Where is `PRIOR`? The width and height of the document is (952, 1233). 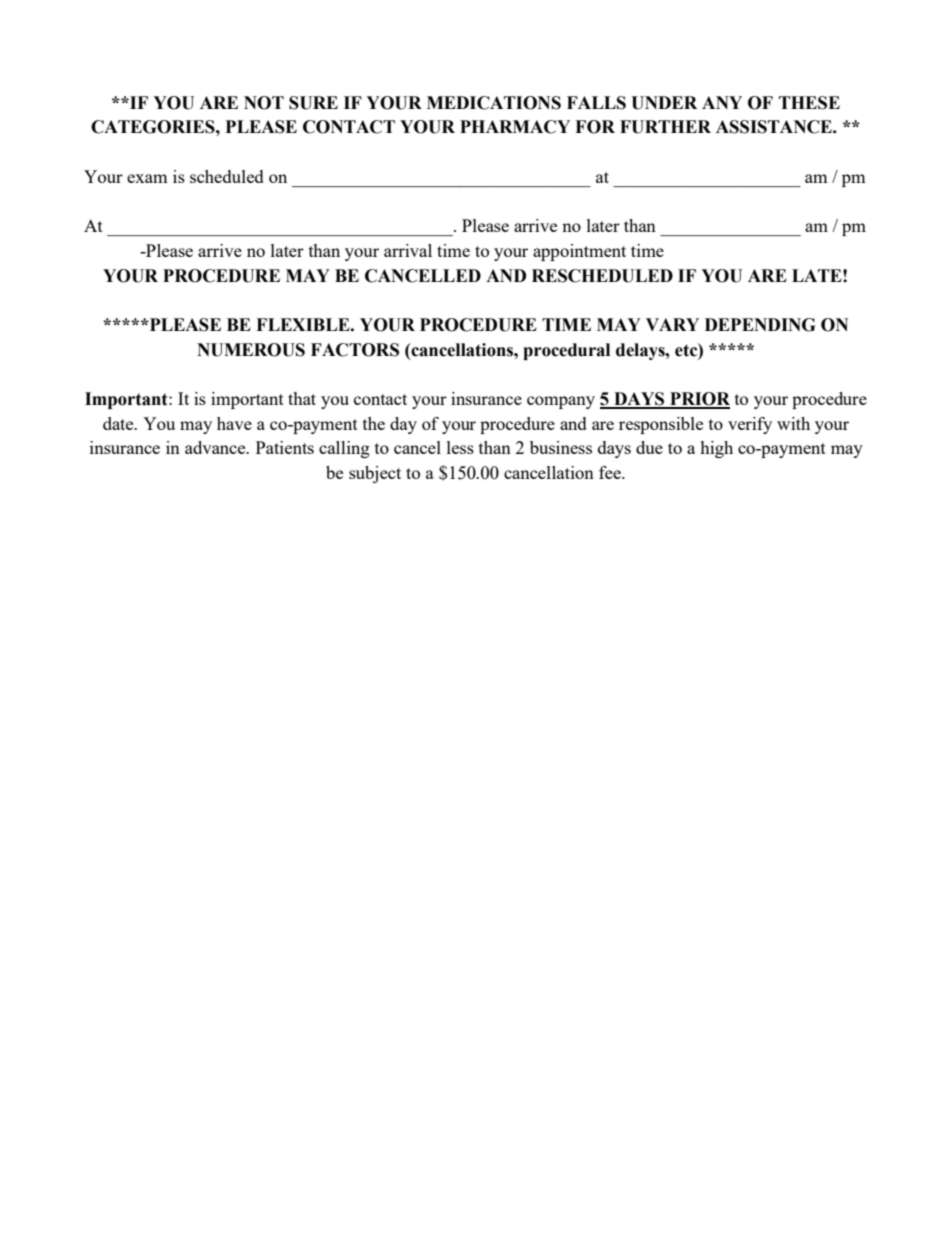
PRIOR is located at coordinates (699, 400).
